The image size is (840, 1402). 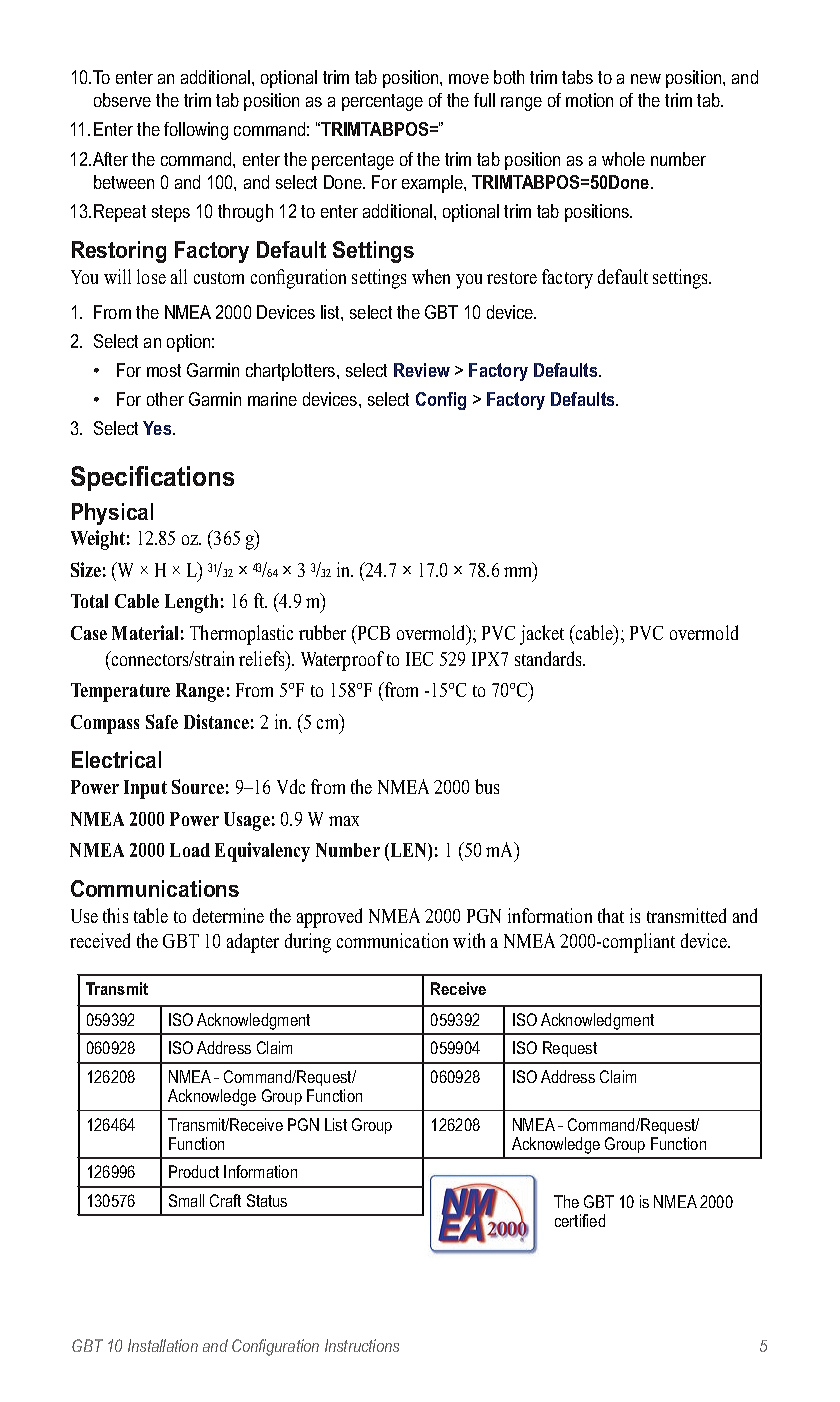 I want to click on Instructions, so click(x=362, y=1345).
